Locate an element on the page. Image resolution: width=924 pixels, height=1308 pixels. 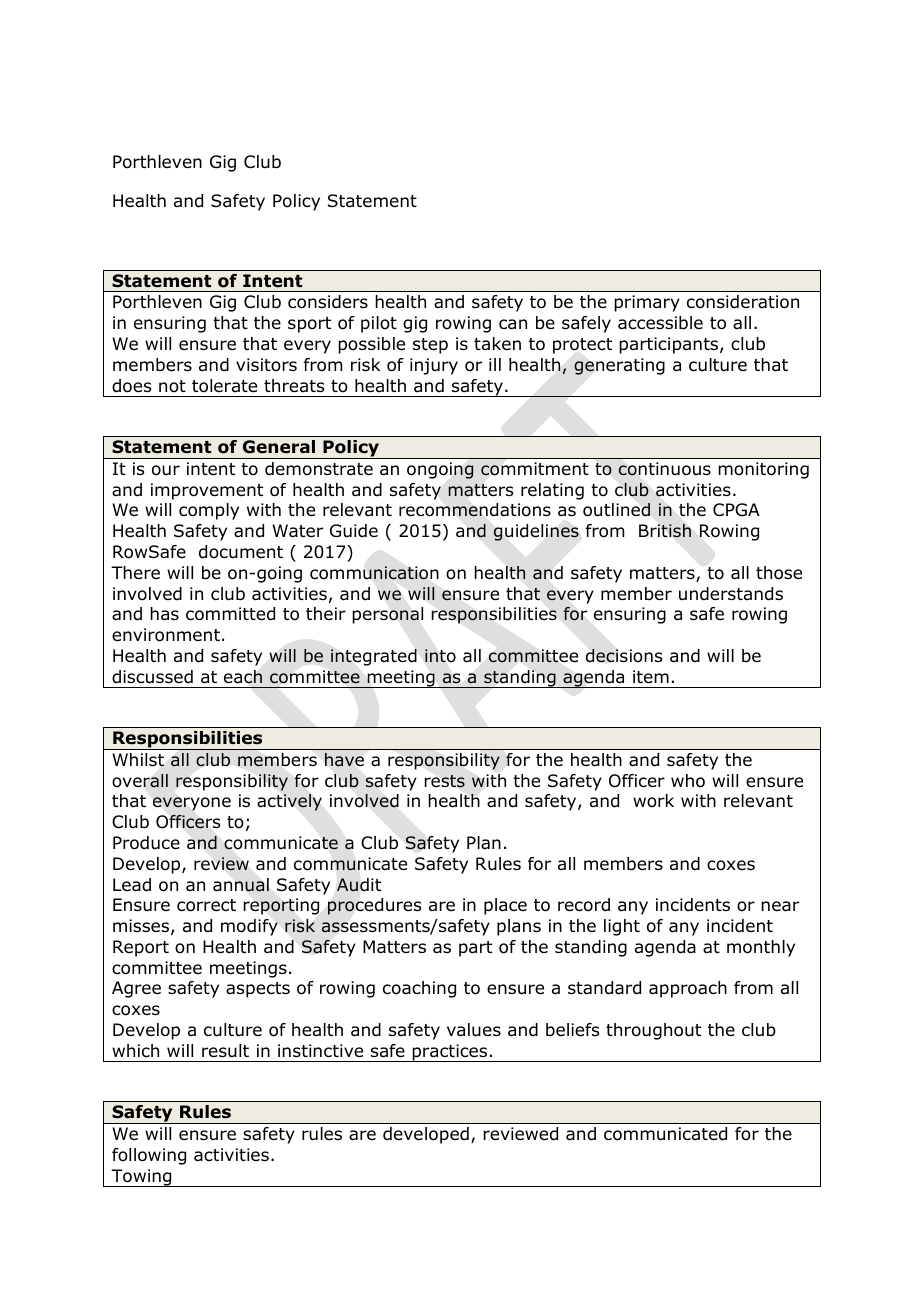
step is located at coordinates (430, 346).
